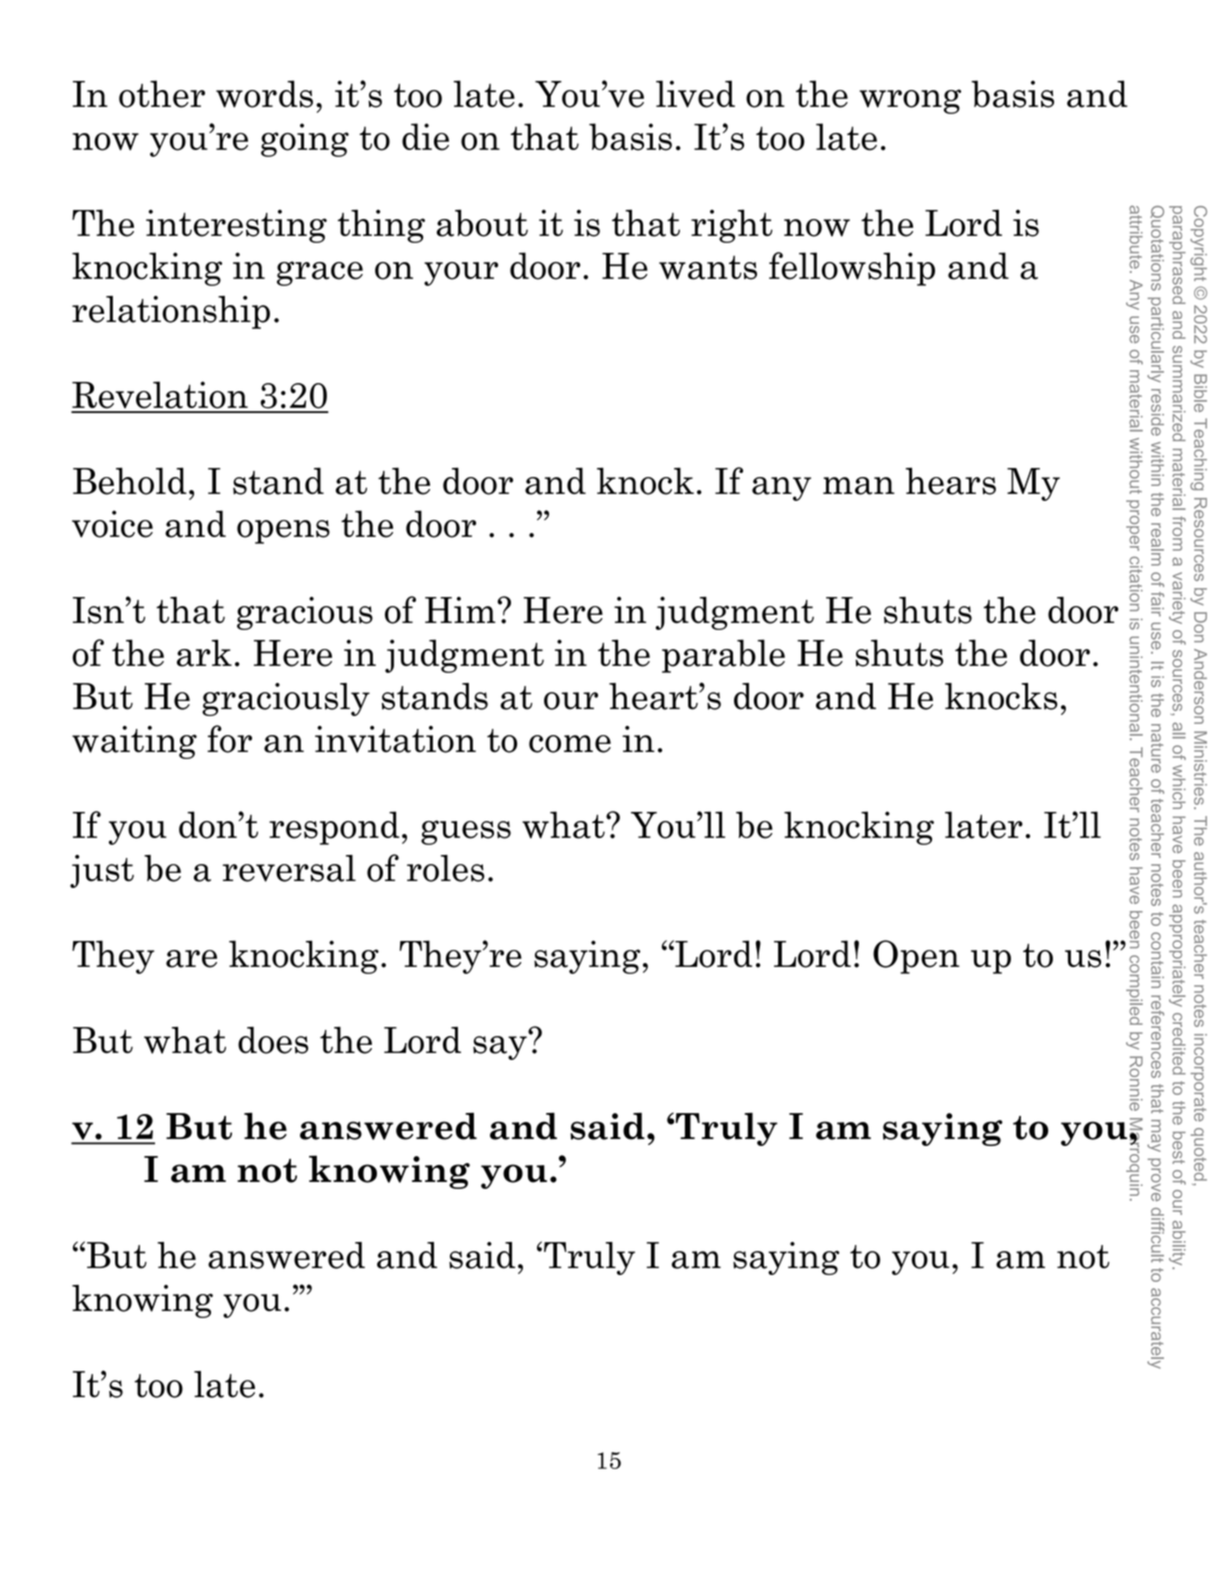 This screenshot has height=1574, width=1217. Describe the element at coordinates (446, 868) in the screenshot. I see `roles` at that location.
